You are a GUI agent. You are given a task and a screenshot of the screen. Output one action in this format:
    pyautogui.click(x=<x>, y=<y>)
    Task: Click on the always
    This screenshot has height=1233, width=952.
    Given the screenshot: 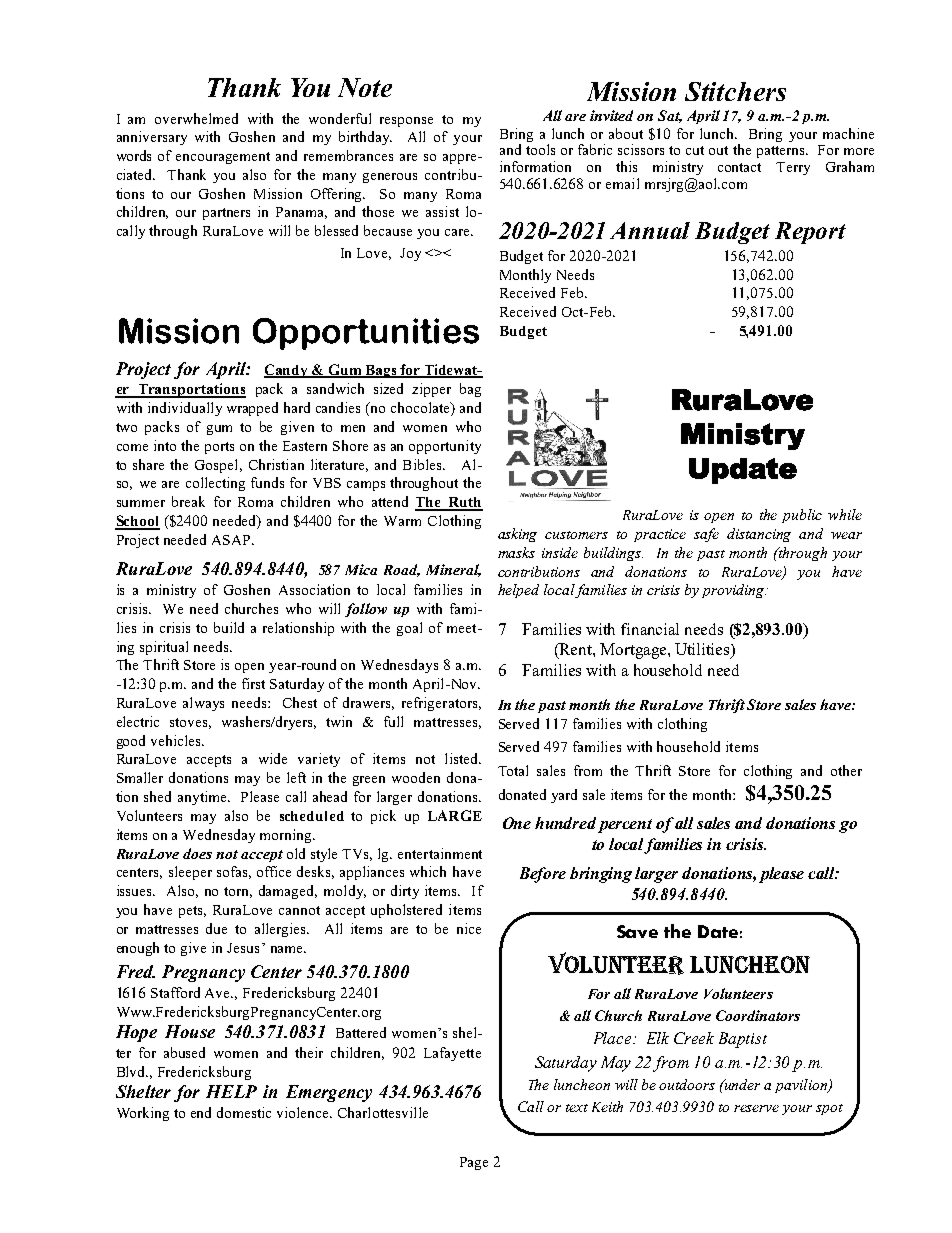 What is the action you would take?
    pyautogui.click(x=203, y=704)
